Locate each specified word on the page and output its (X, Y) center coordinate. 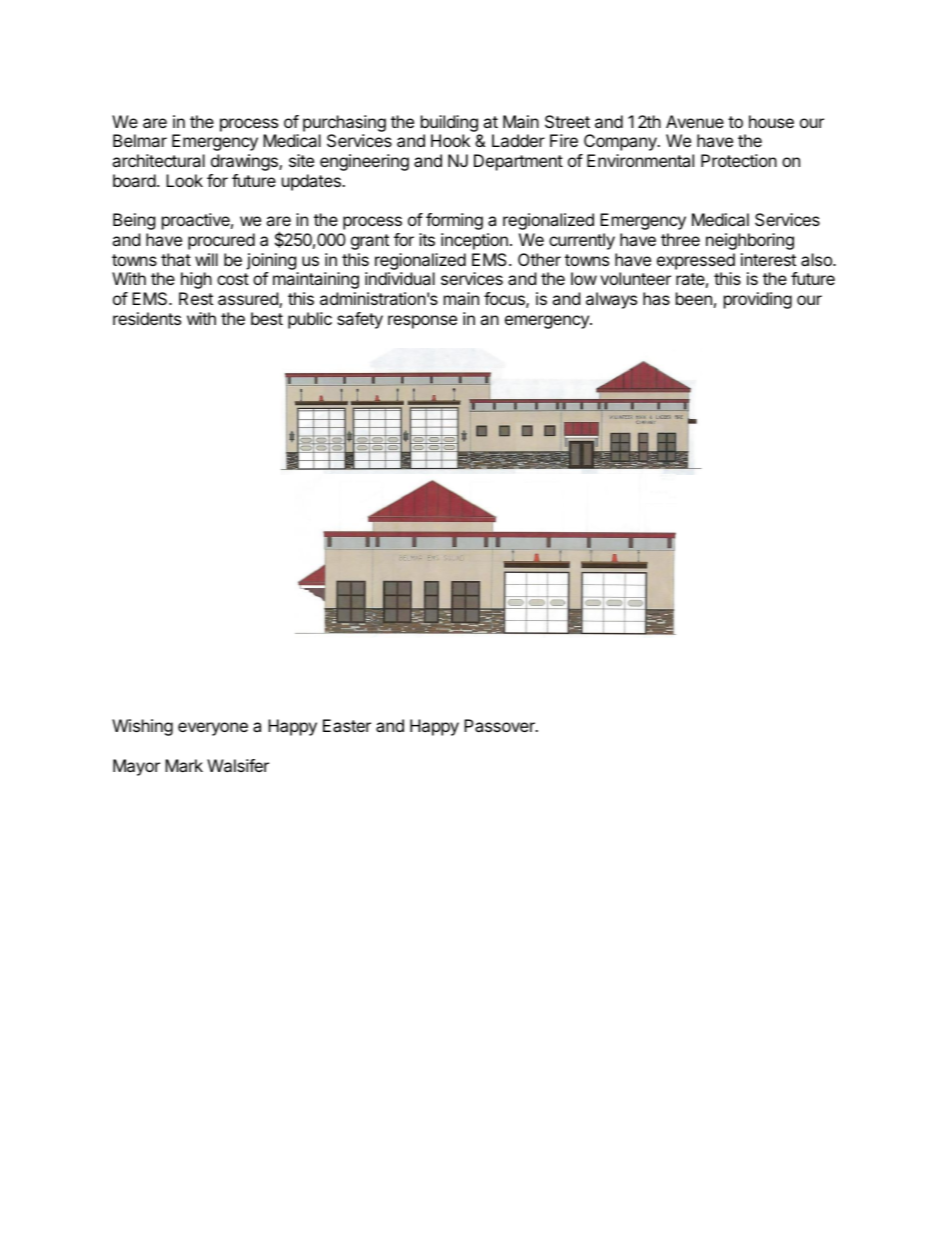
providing (758, 300)
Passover (500, 725)
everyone (213, 729)
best (267, 318)
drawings (245, 162)
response (422, 322)
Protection (739, 160)
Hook (450, 140)
